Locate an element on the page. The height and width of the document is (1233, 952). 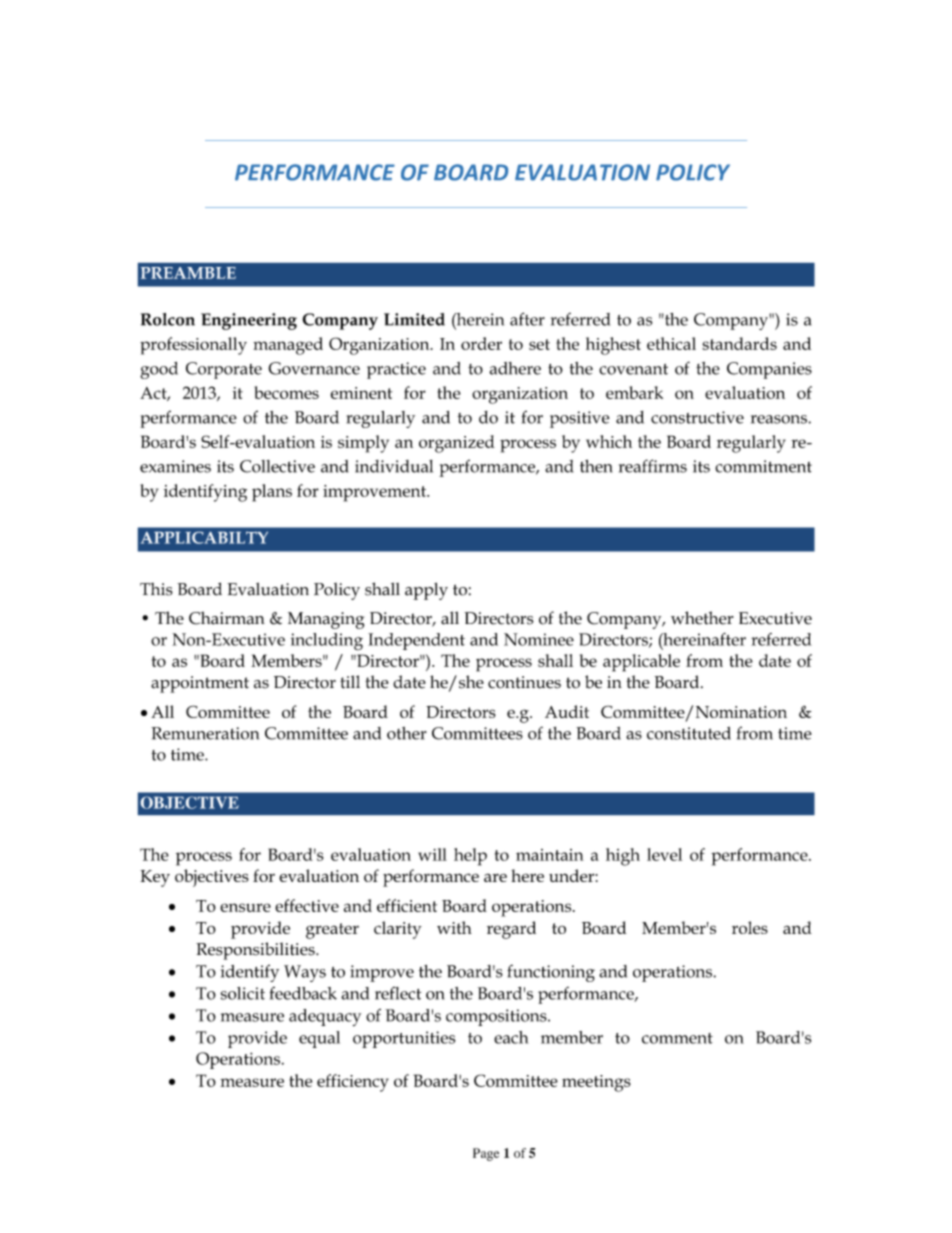
Limited is located at coordinates (414, 319).
